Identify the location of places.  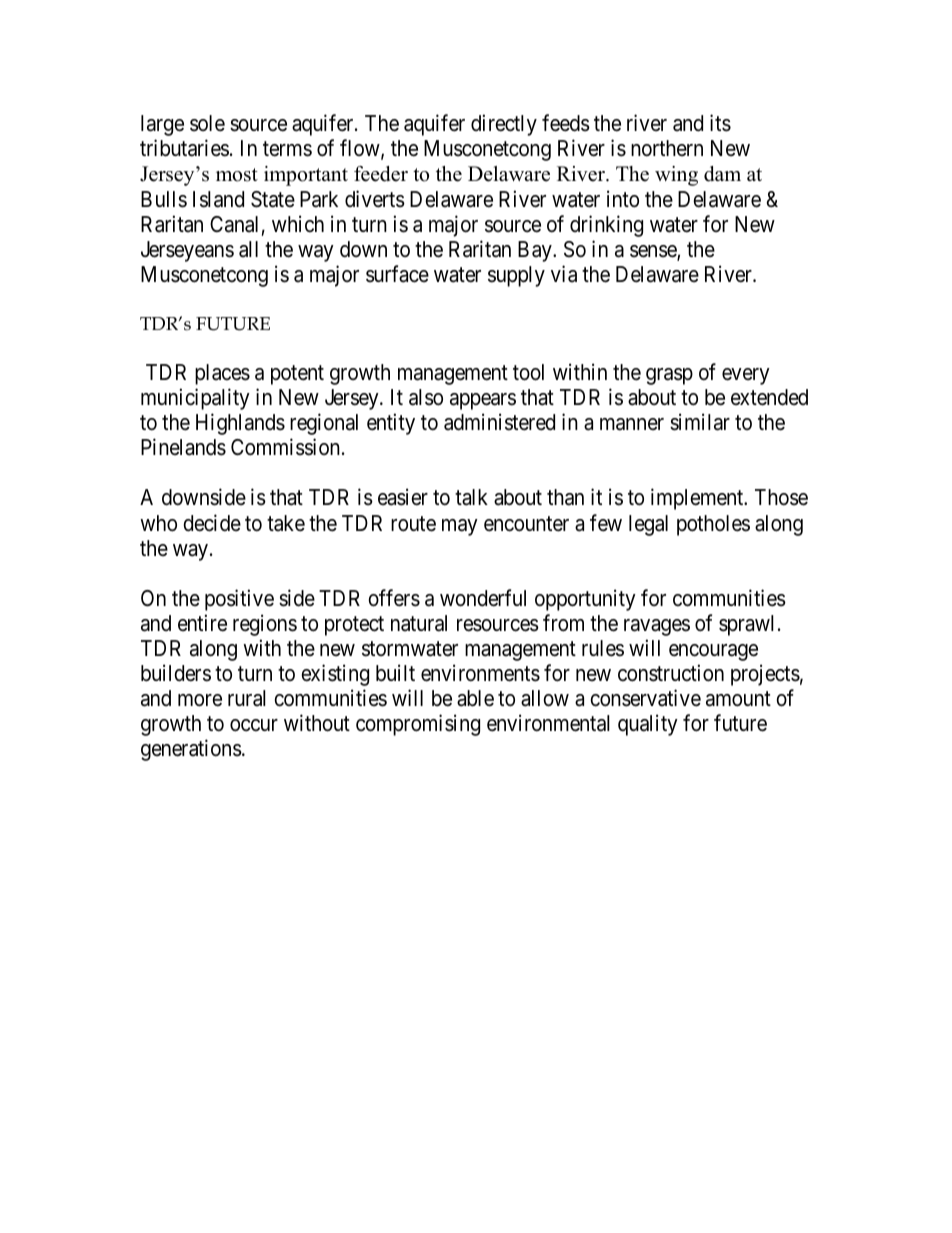
(222, 374).
